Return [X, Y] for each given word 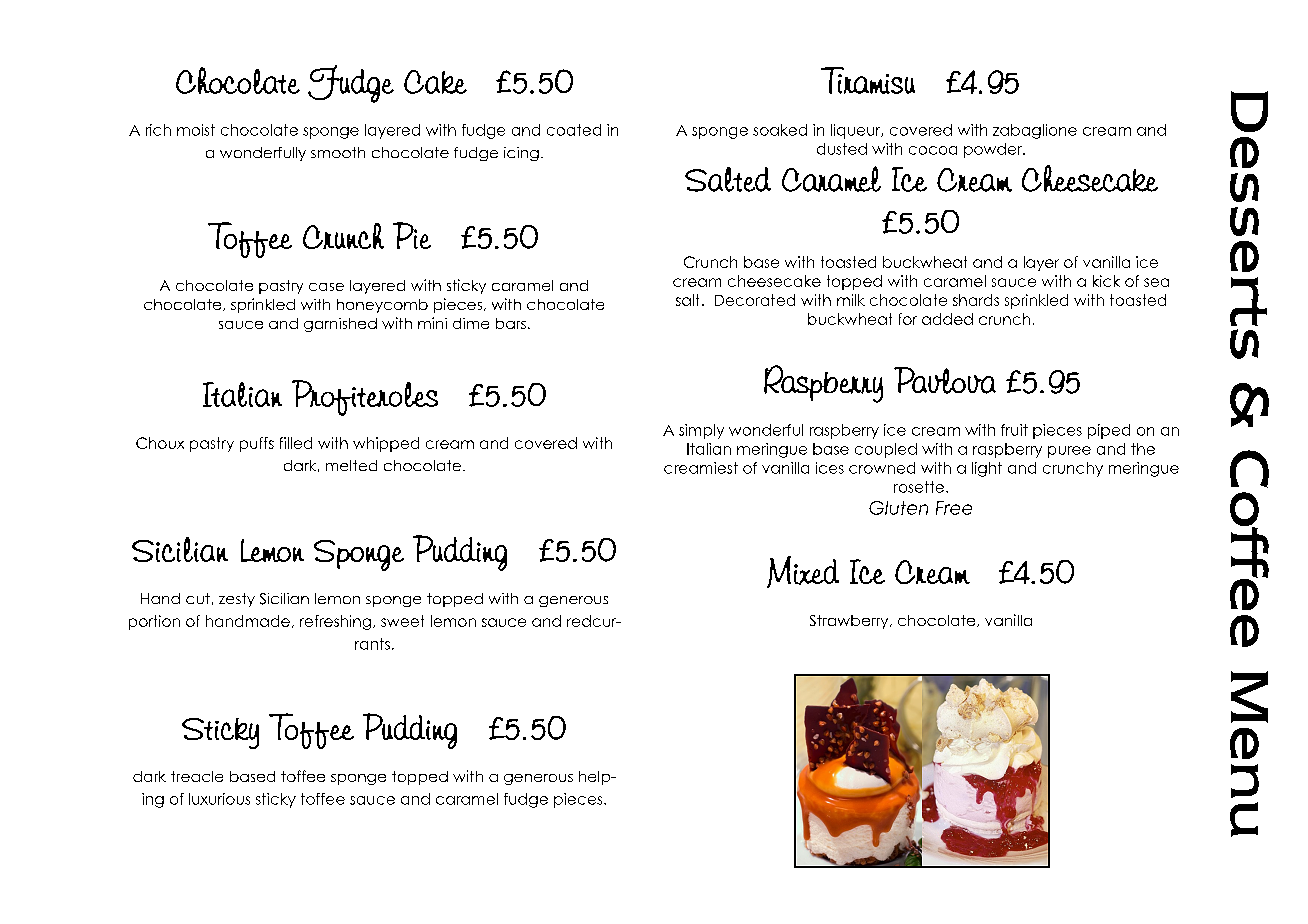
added [947, 319]
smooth [338, 152]
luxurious [219, 799]
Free [954, 508]
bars [511, 323]
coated [574, 130]
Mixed [803, 572]
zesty [237, 600]
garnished [340, 325]
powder [994, 150]
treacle [197, 776]
